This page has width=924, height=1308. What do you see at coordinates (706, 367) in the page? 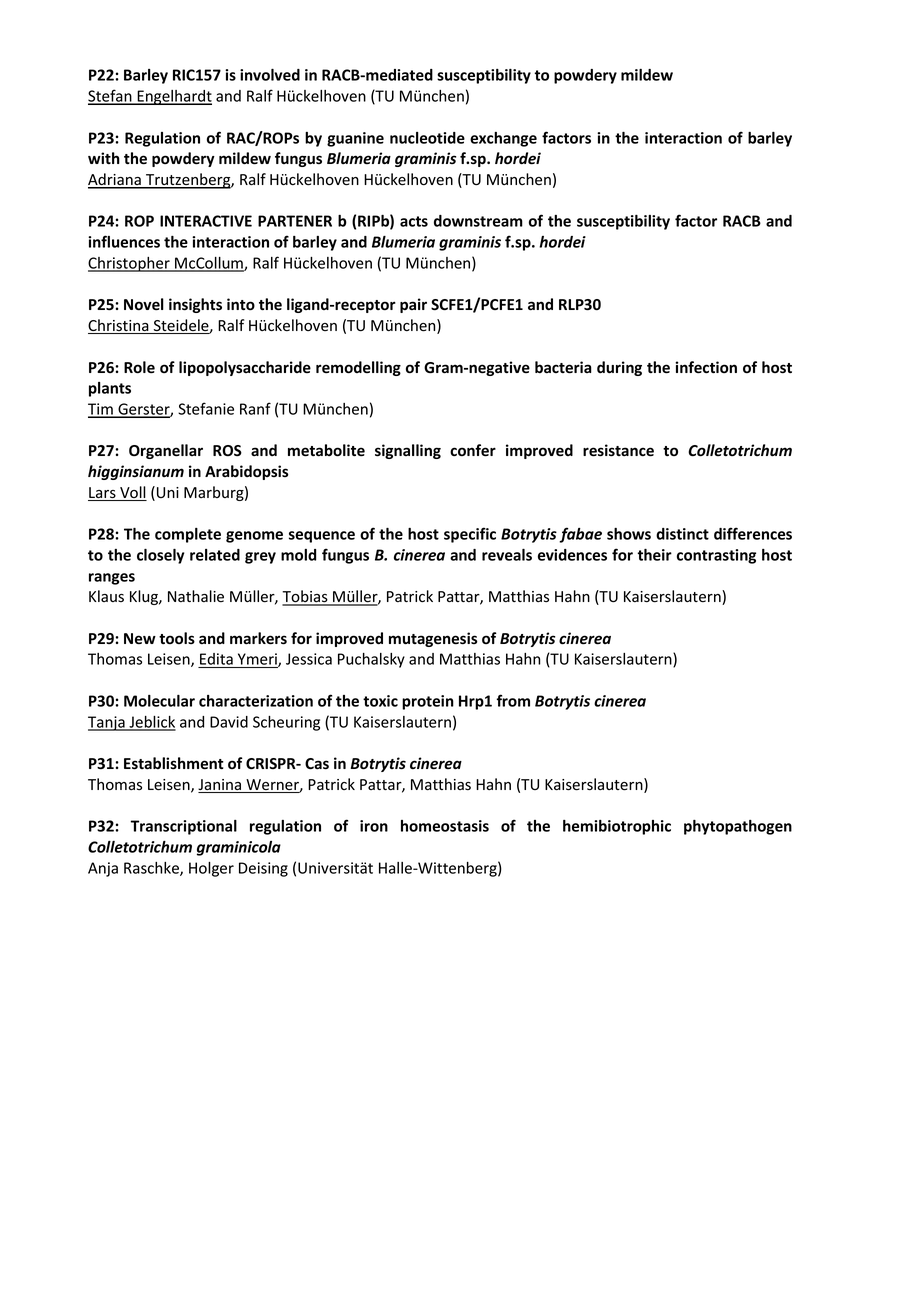
I see `infection` at bounding box center [706, 367].
